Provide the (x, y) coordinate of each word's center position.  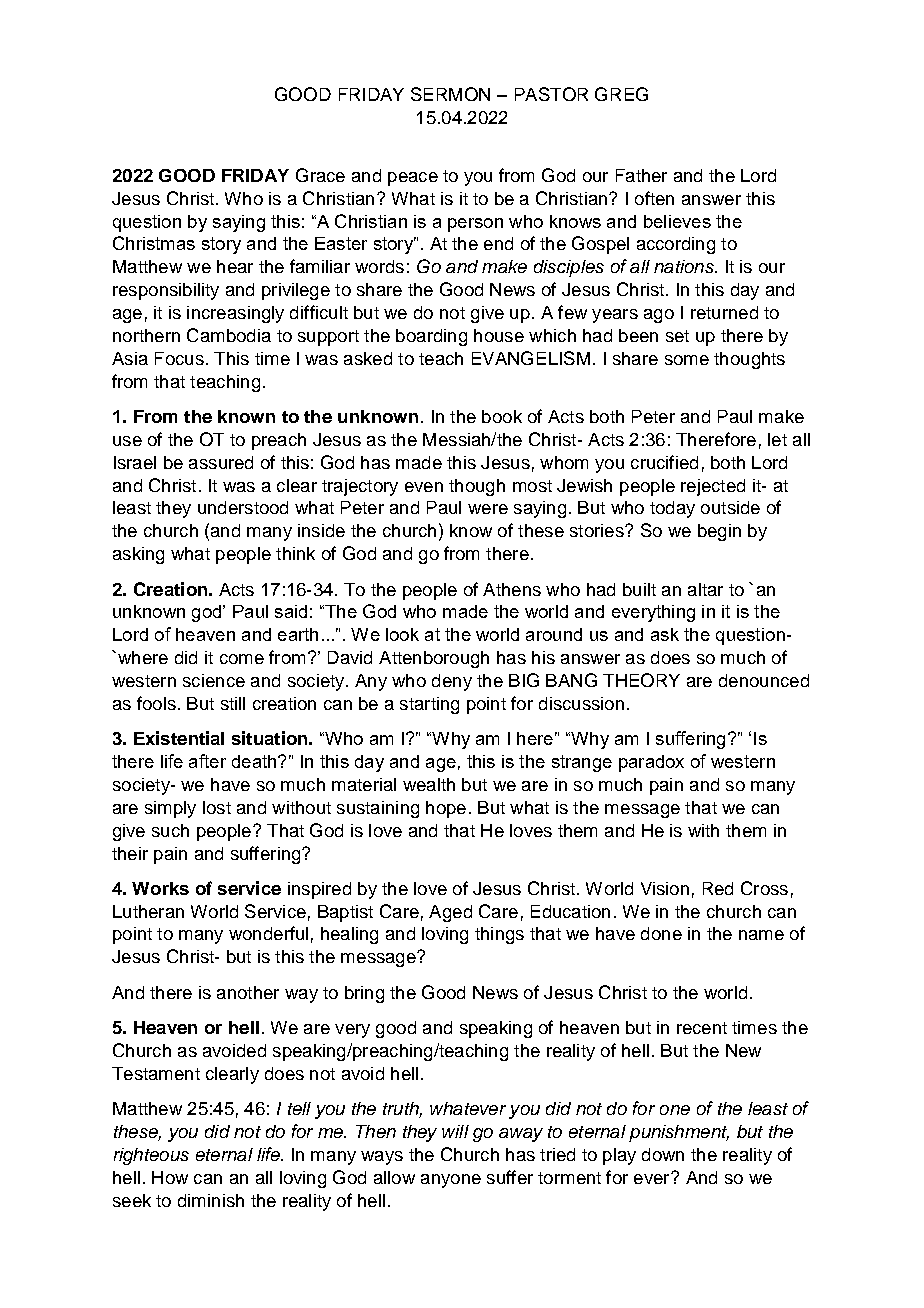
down (663, 1154)
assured (221, 462)
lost (217, 807)
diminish (211, 1200)
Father (641, 175)
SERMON (450, 94)
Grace (320, 175)
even (424, 487)
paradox (651, 763)
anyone (451, 1181)
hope (446, 809)
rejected (713, 487)
